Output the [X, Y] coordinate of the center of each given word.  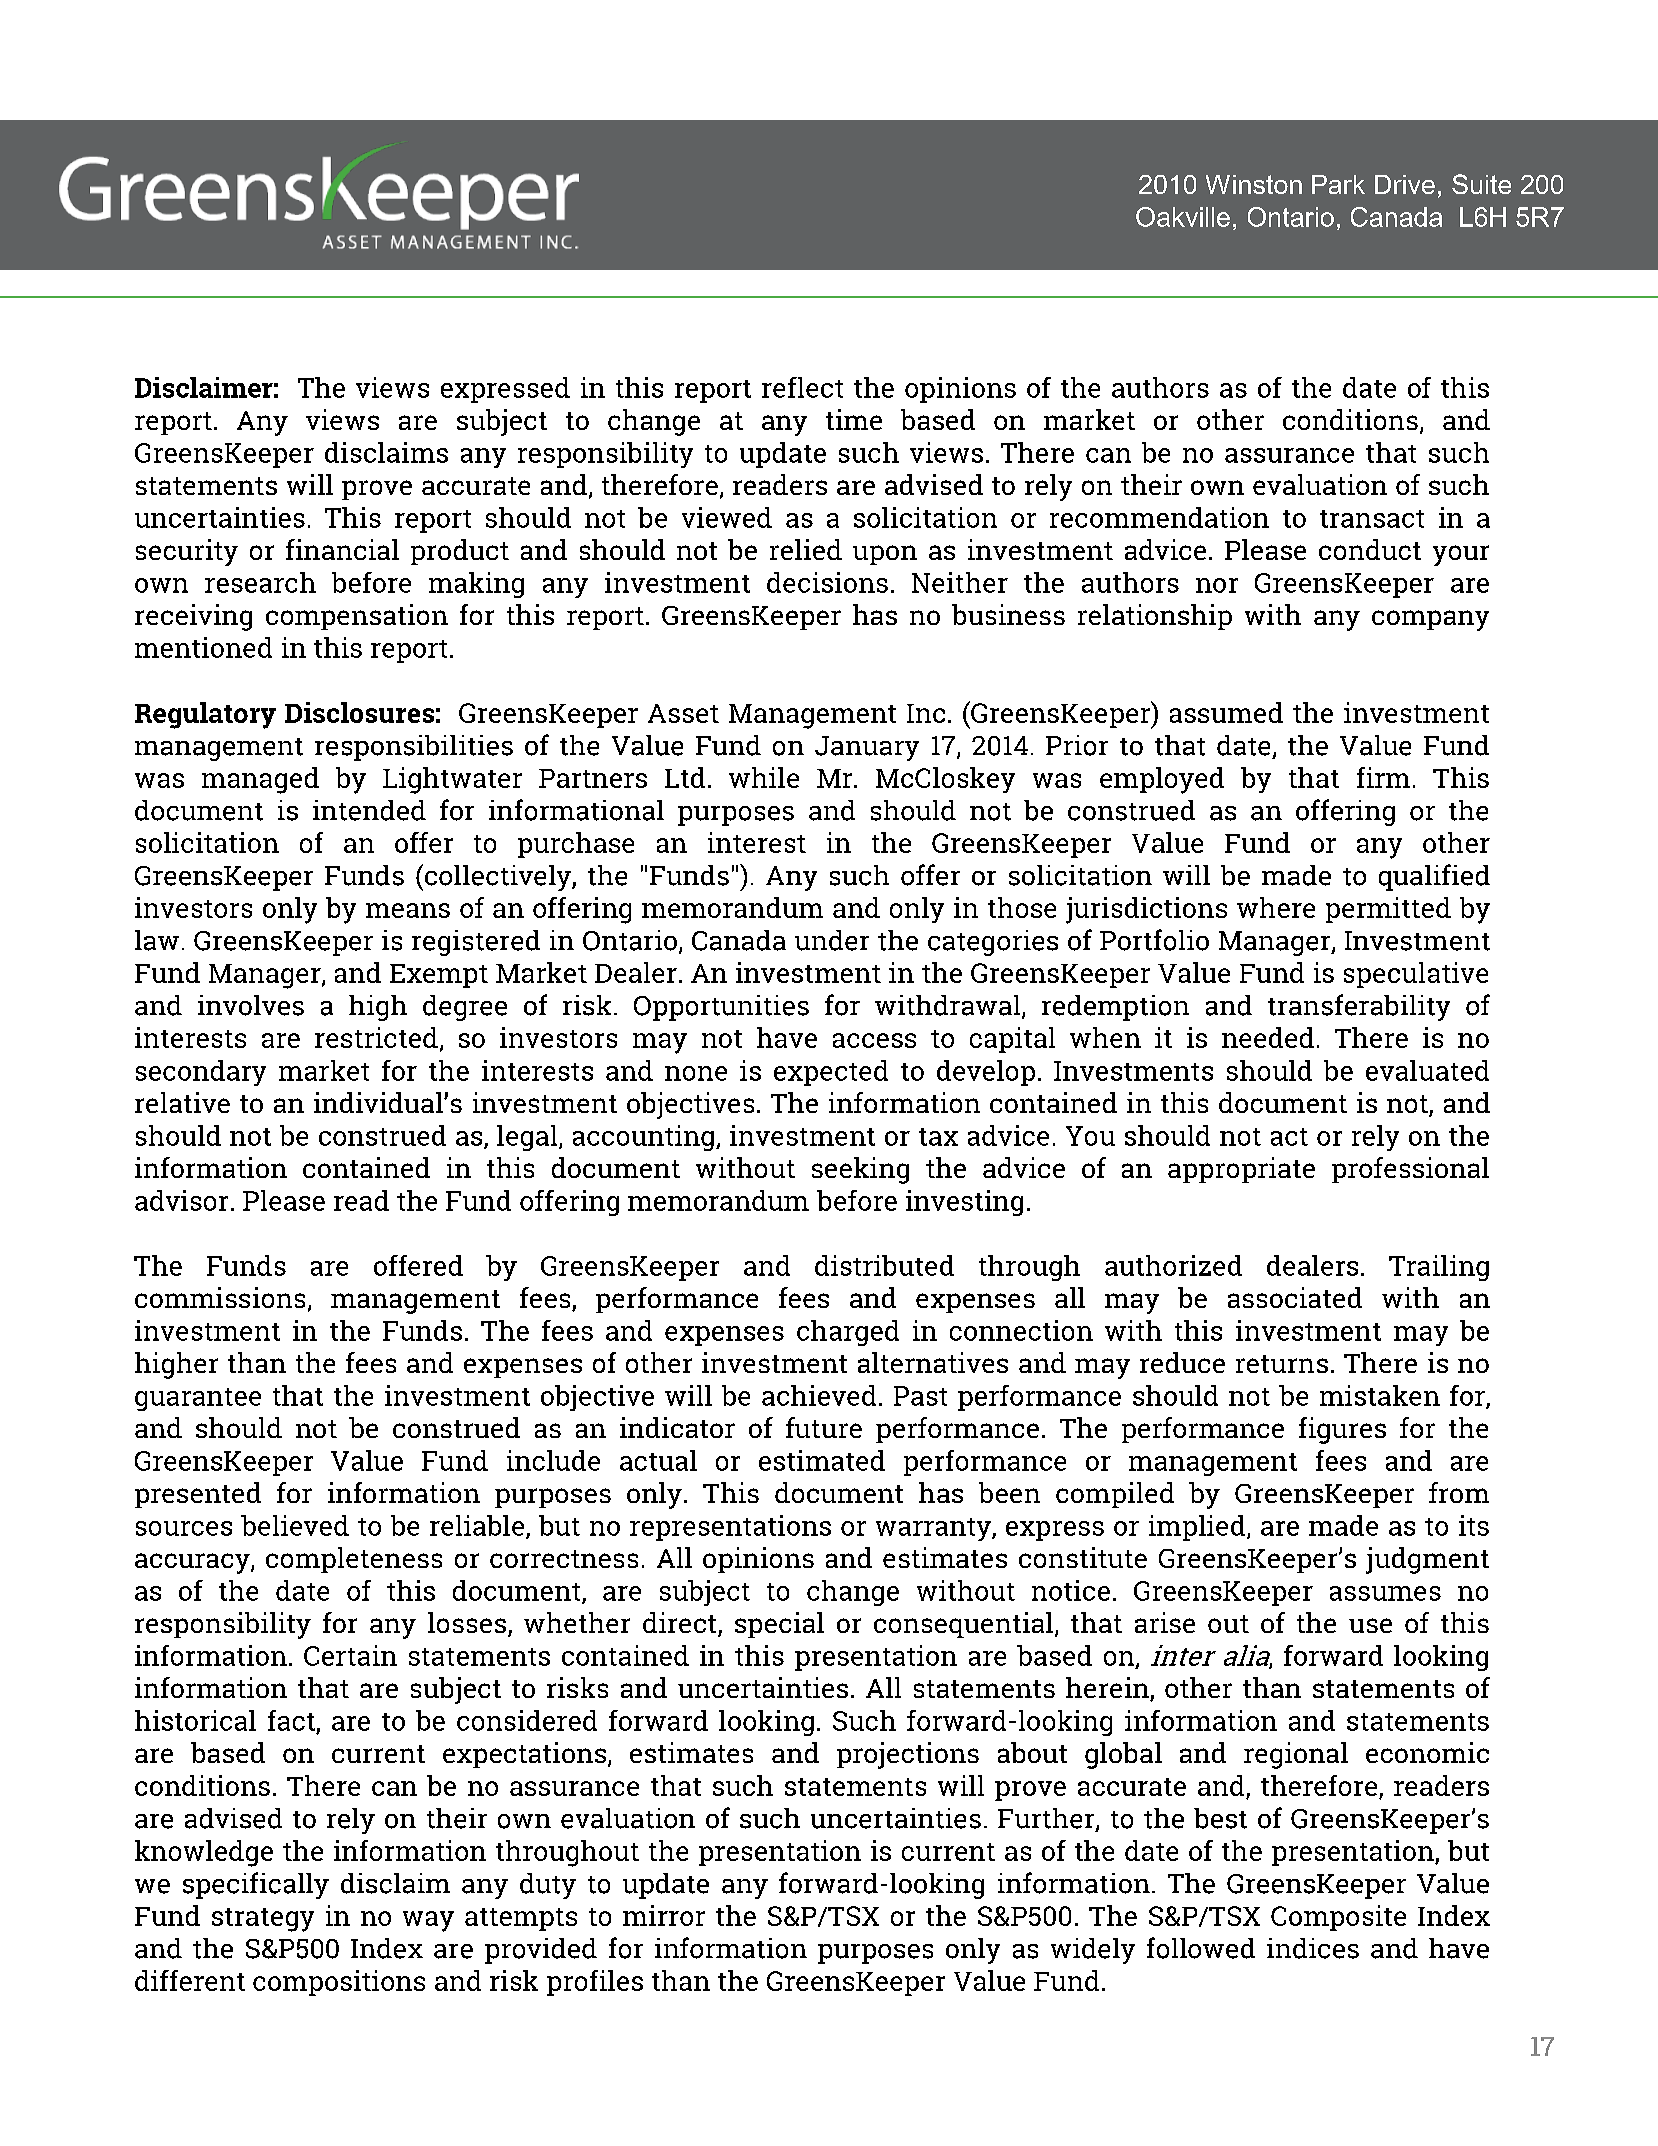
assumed [1226, 712]
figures [1342, 1430]
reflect [802, 387]
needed [1268, 1037]
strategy [263, 1920]
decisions [827, 582]
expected [831, 1073]
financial [342, 549]
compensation [357, 617]
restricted [376, 1037]
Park [1338, 184]
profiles [595, 1983]
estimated [822, 1460]
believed [295, 1525]
